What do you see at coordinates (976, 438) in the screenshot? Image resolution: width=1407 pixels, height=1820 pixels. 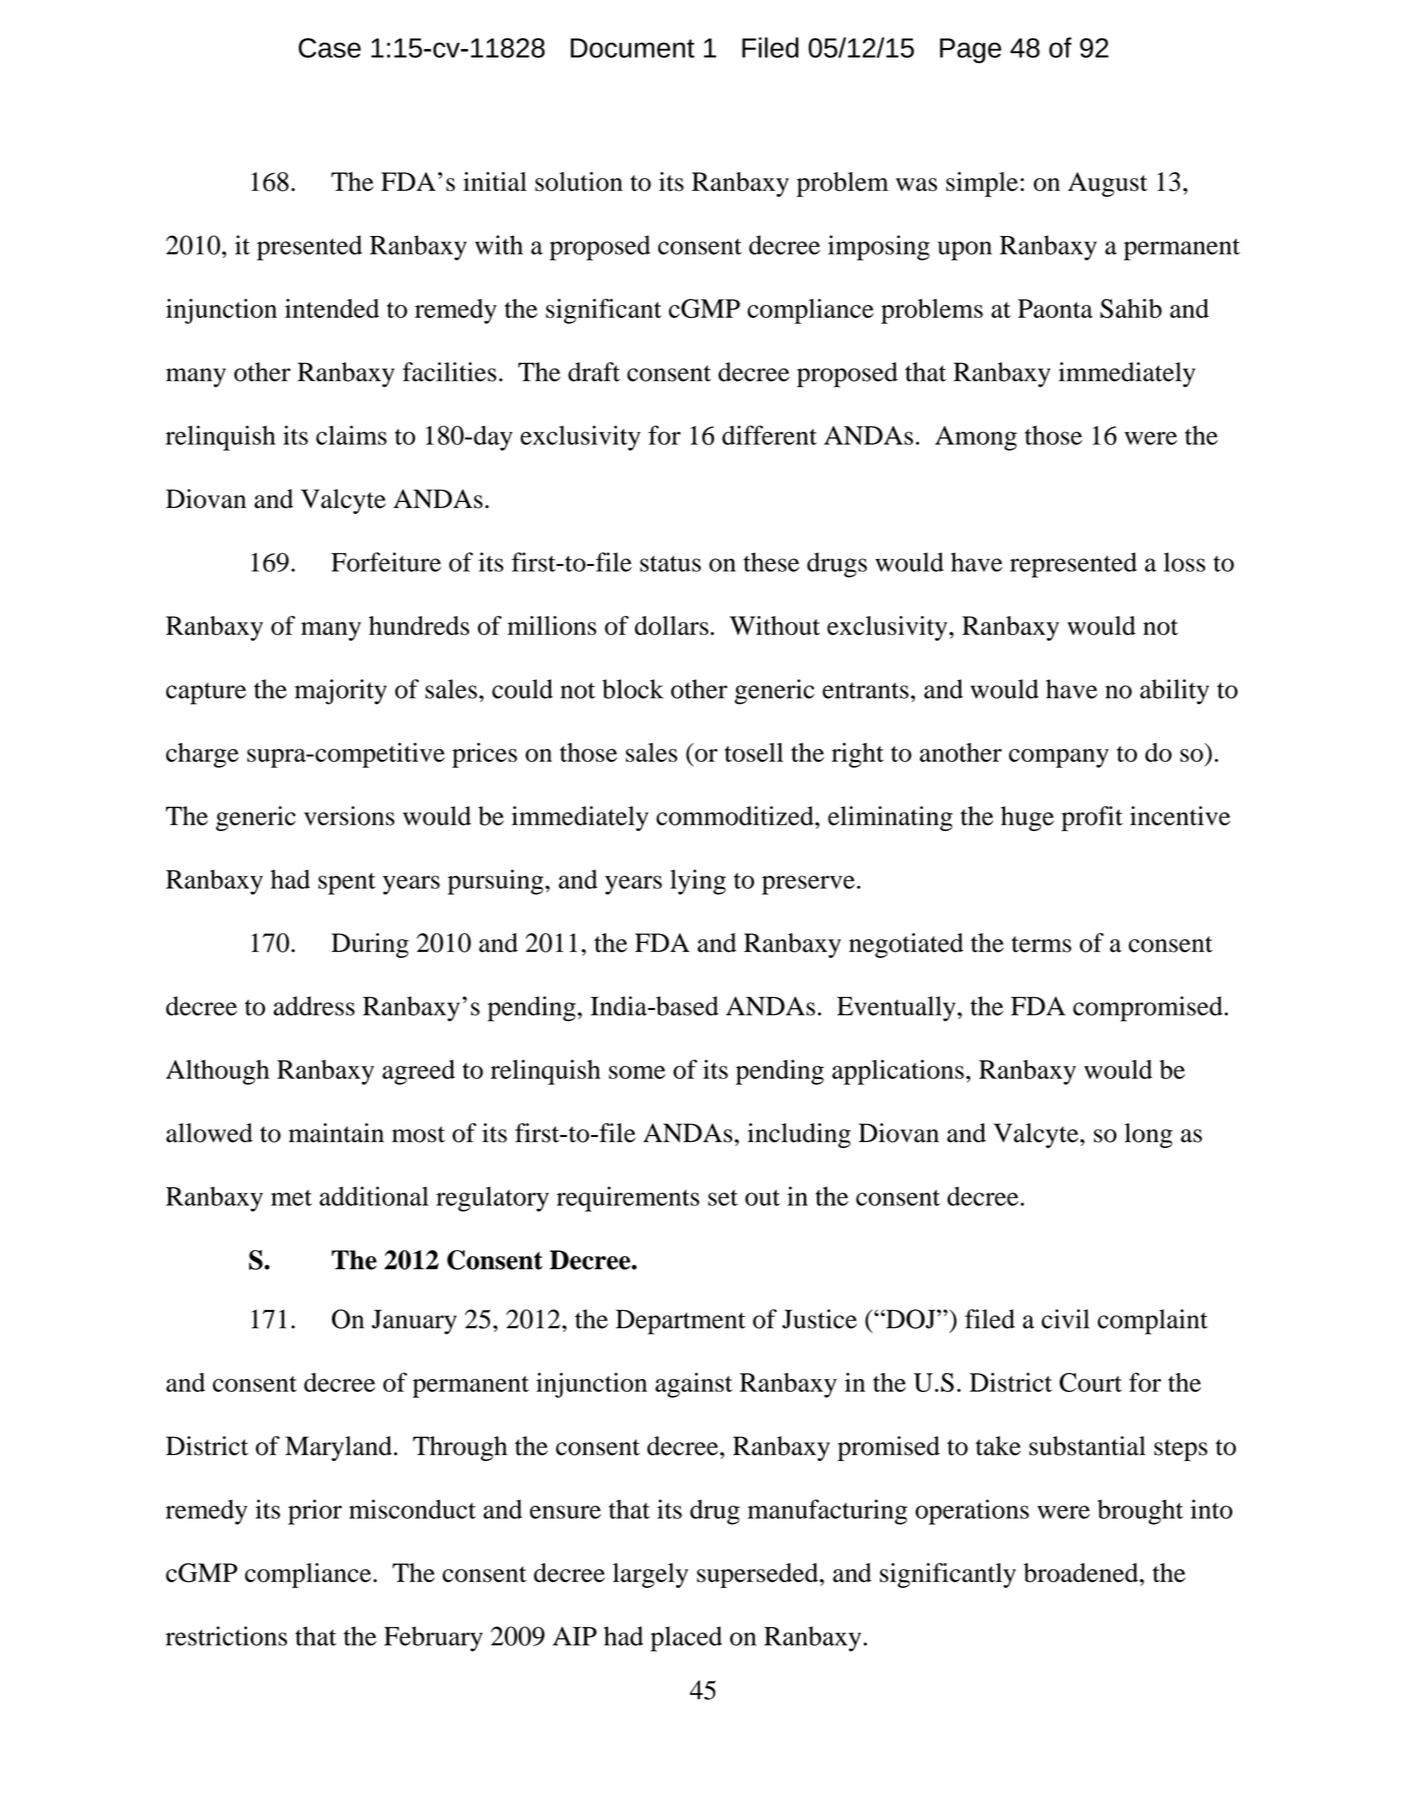 I see `Among` at bounding box center [976, 438].
